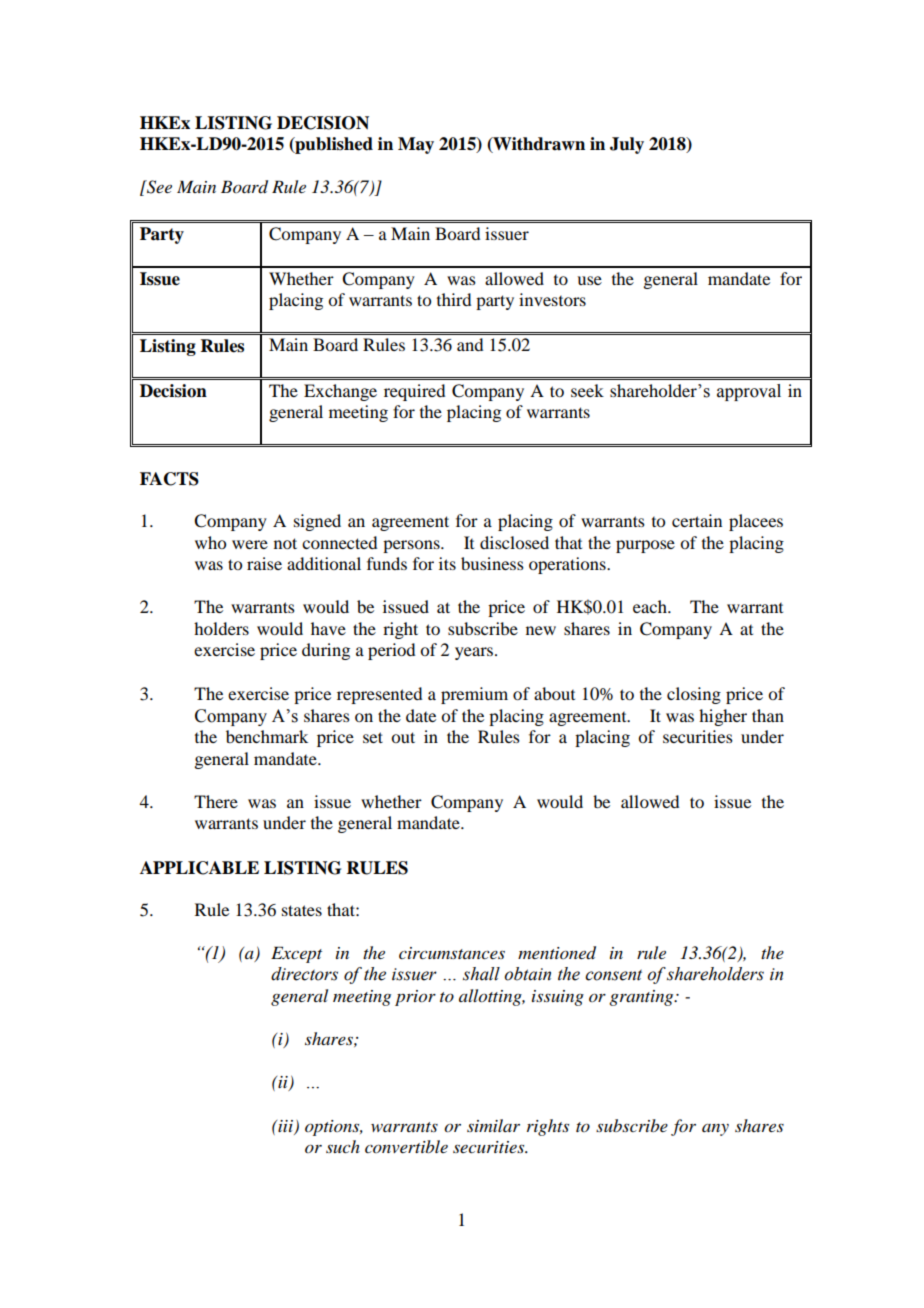 The height and width of the image is (1308, 924). Describe the element at coordinates (452, 953) in the image. I see `circumstances` at that location.
